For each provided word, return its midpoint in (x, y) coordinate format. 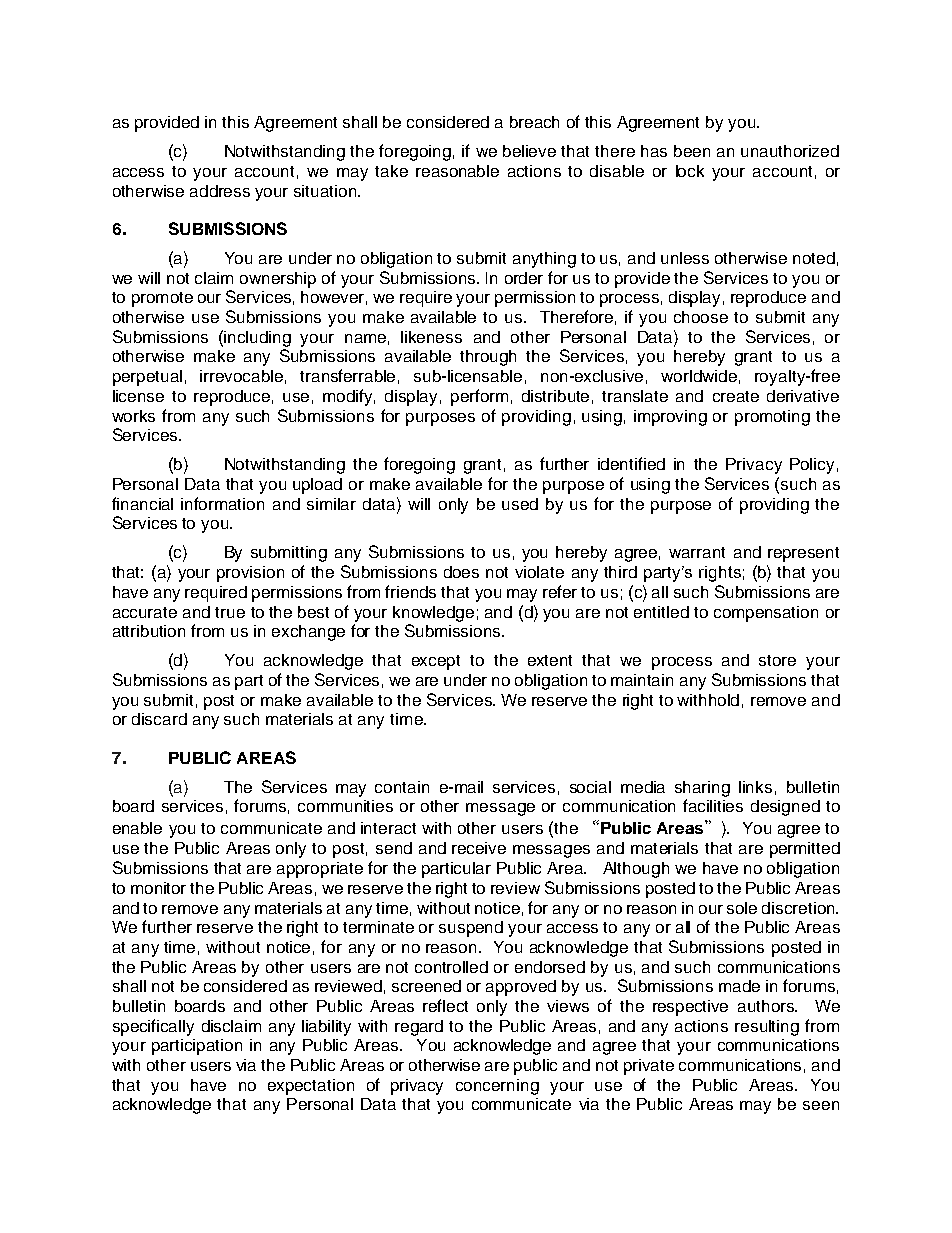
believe (529, 151)
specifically (153, 1027)
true (230, 612)
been (692, 151)
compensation (766, 614)
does (461, 572)
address (220, 191)
